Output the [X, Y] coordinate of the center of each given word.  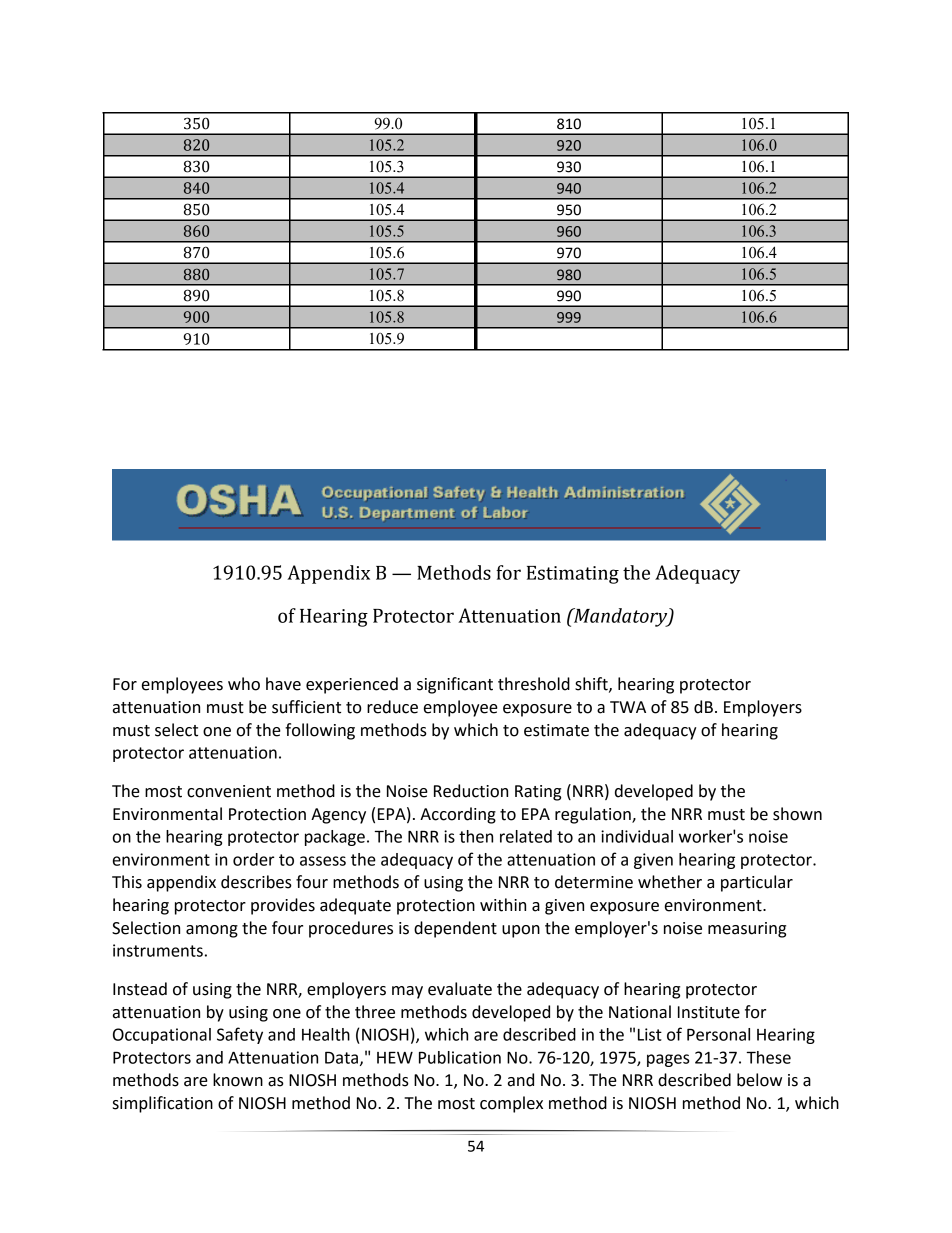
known [238, 1080]
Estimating [573, 575]
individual [637, 836]
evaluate [460, 989]
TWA [628, 707]
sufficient [306, 707]
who [244, 684]
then [476, 836]
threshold [534, 684]
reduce [392, 707]
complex [511, 1104]
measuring [747, 930]
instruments [158, 950]
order [254, 859]
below [759, 1080]
